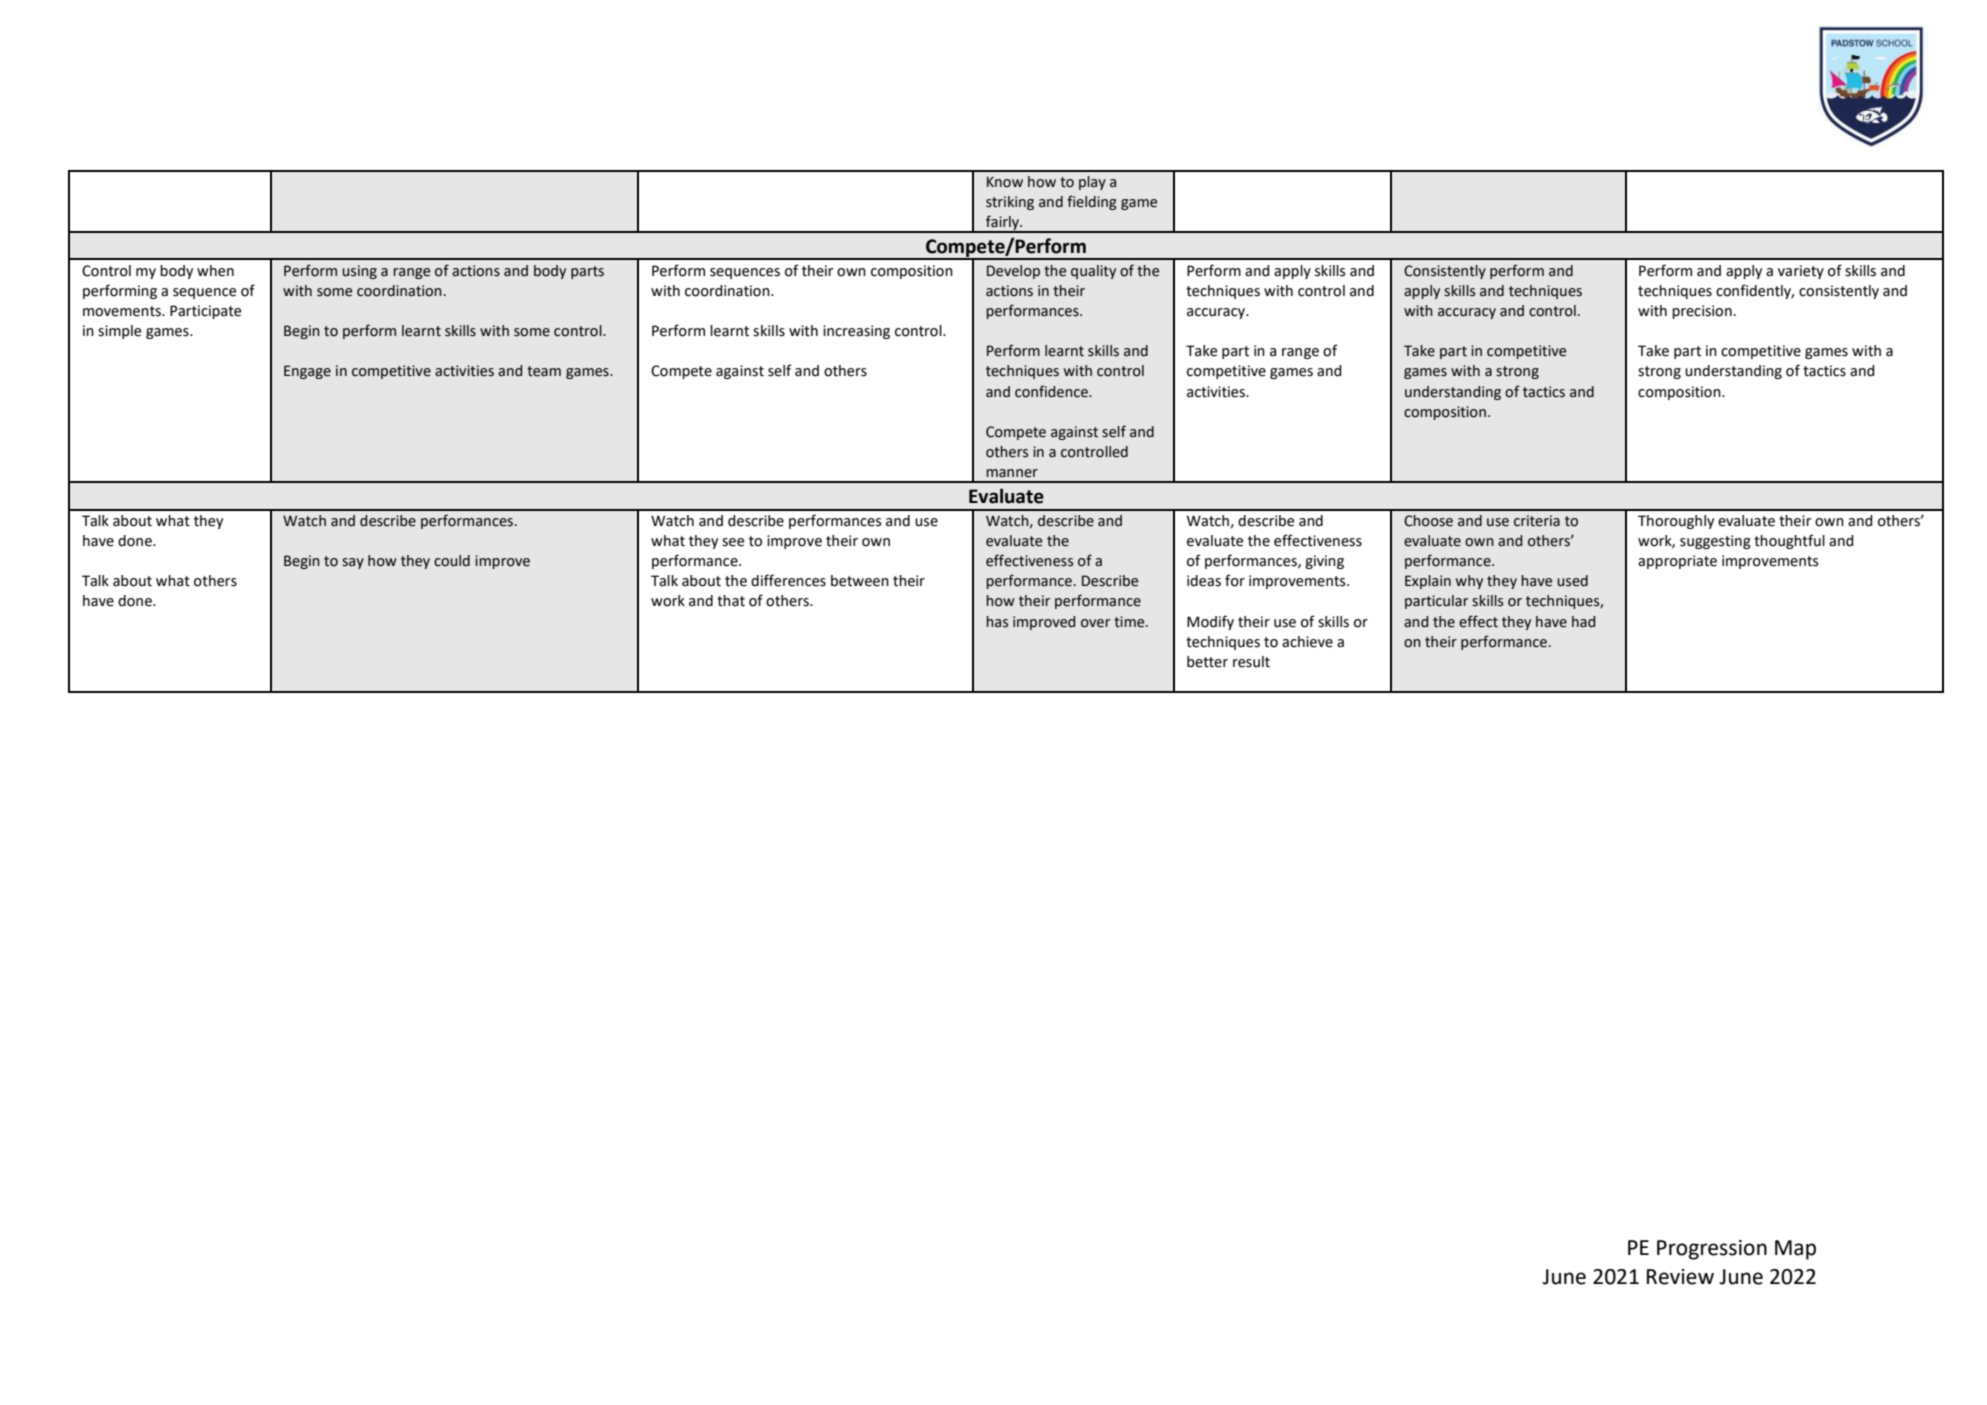 This page has width=1987, height=1405. Describe the element at coordinates (1010, 203) in the page. I see `striking` at that location.
